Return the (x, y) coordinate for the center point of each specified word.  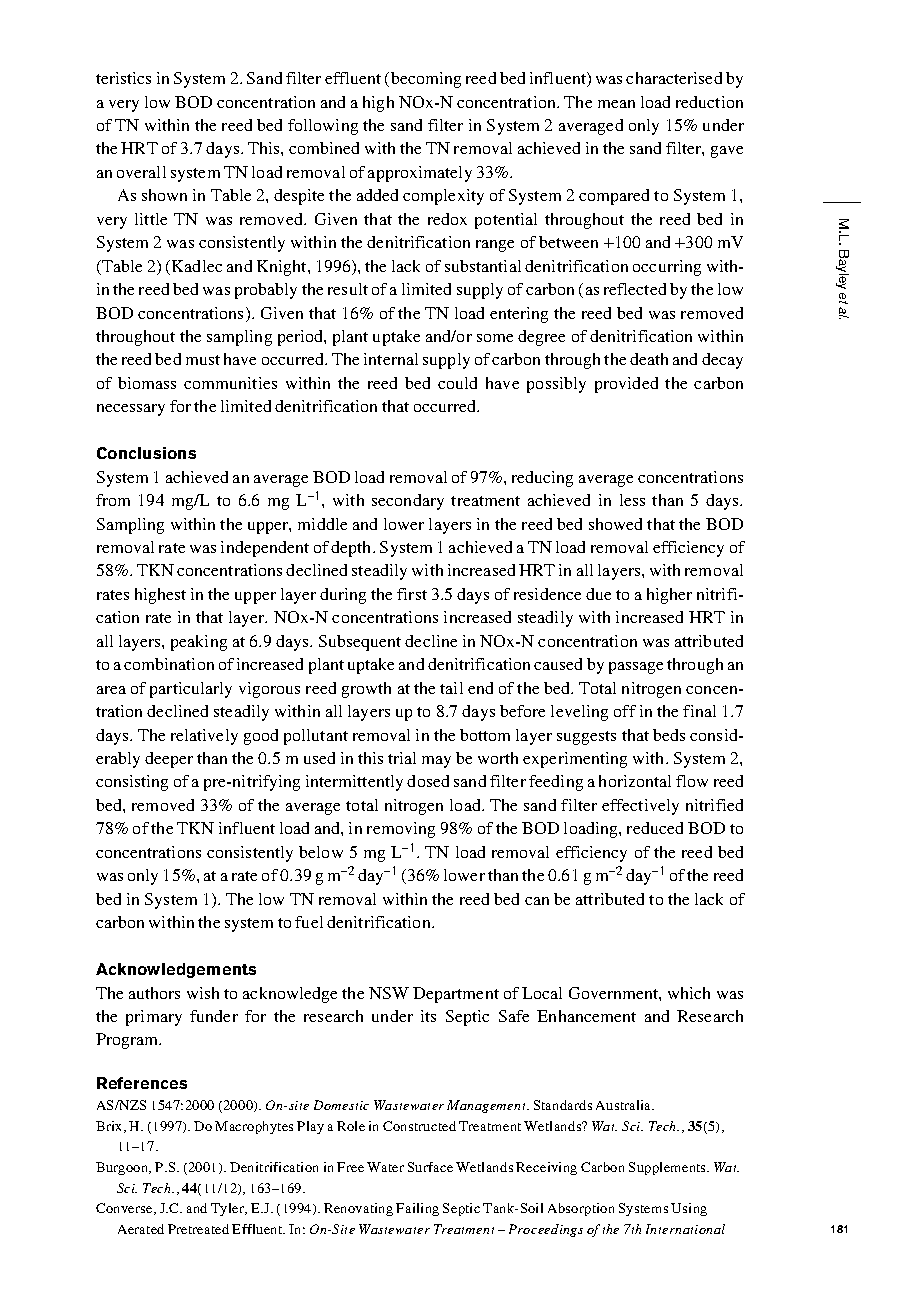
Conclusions (146, 453)
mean (616, 104)
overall (141, 172)
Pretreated (198, 1229)
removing (401, 830)
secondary (408, 502)
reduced (655, 828)
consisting (132, 783)
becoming (426, 80)
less (632, 500)
